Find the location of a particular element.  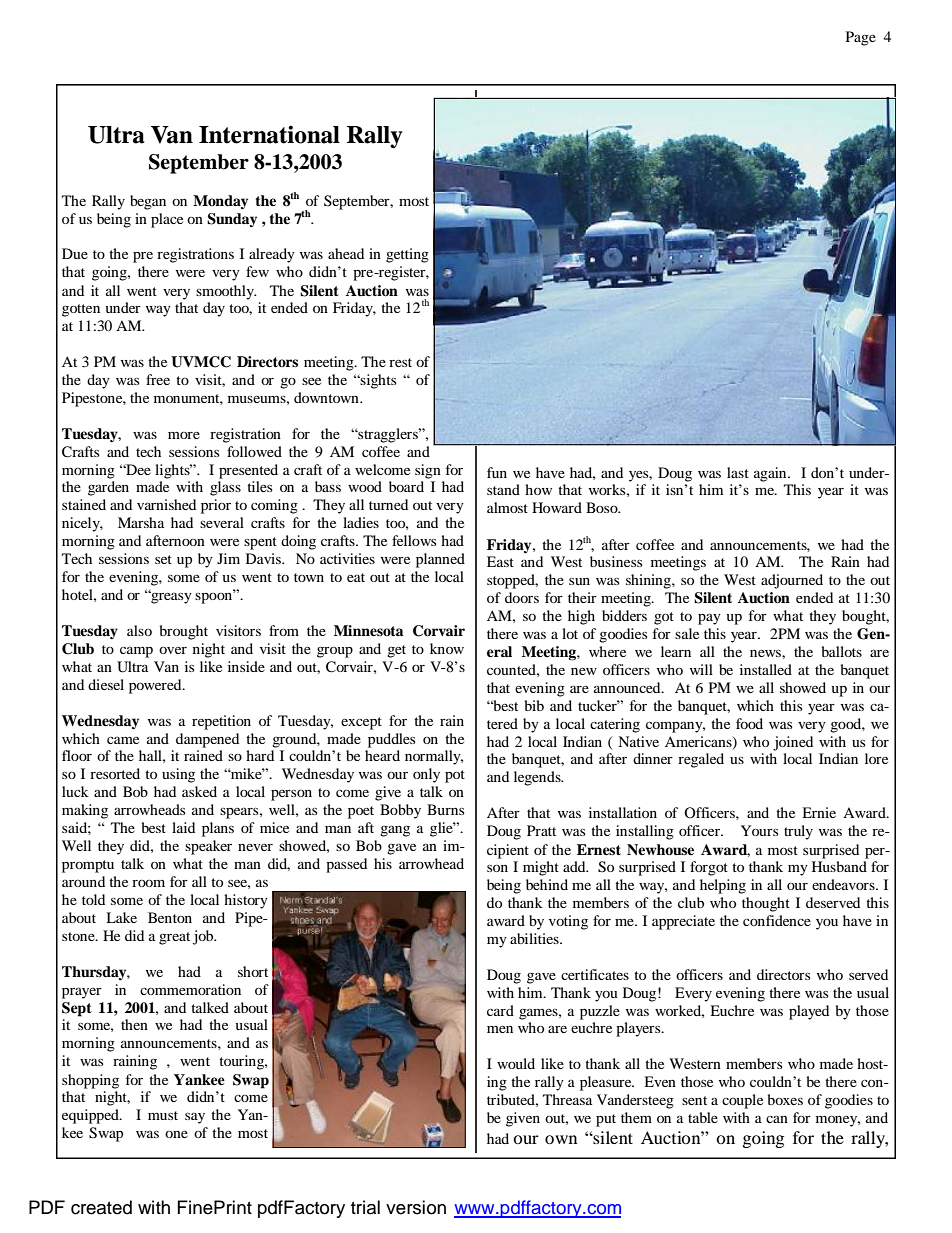

say is located at coordinates (195, 1118).
